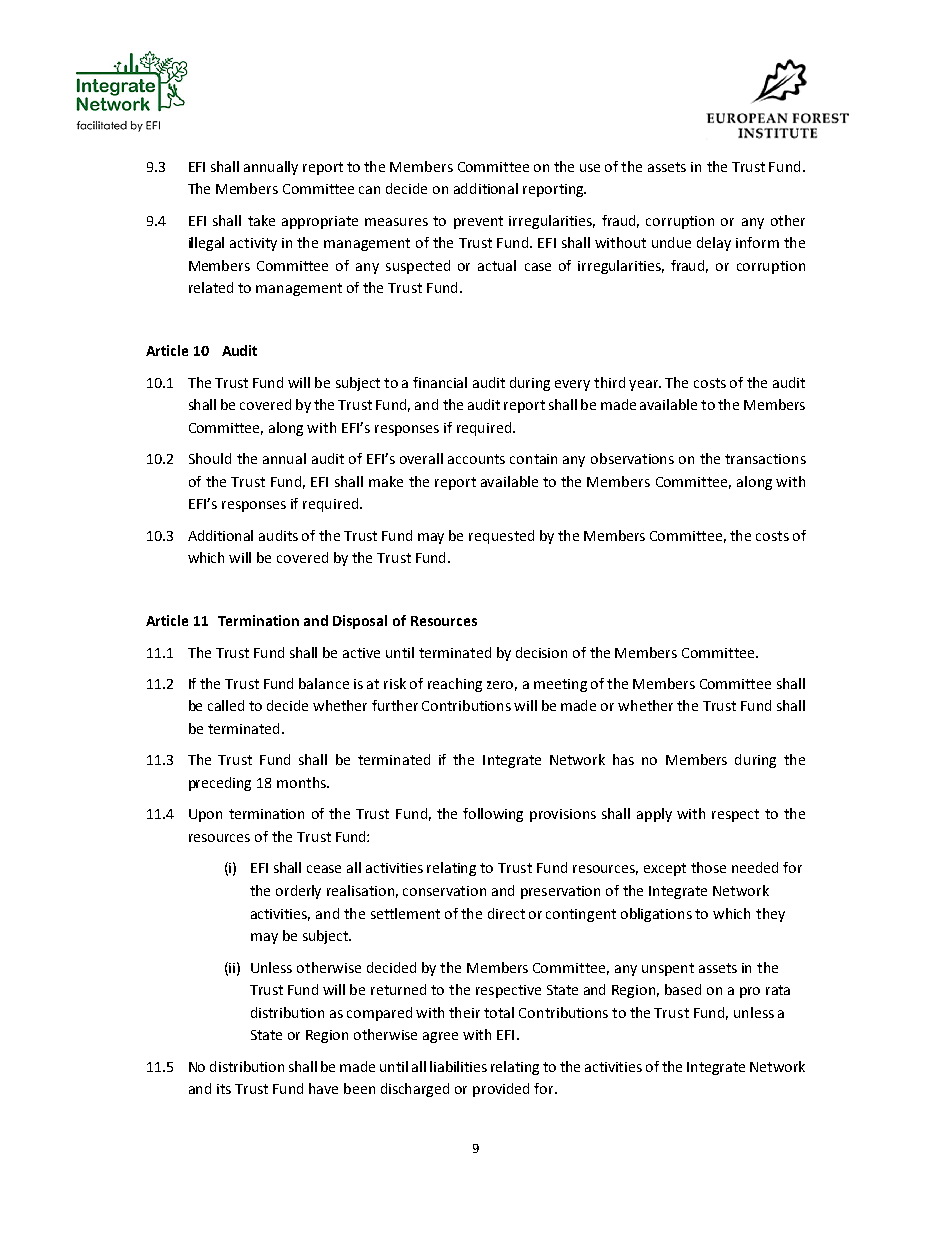  I want to click on balance, so click(324, 683).
